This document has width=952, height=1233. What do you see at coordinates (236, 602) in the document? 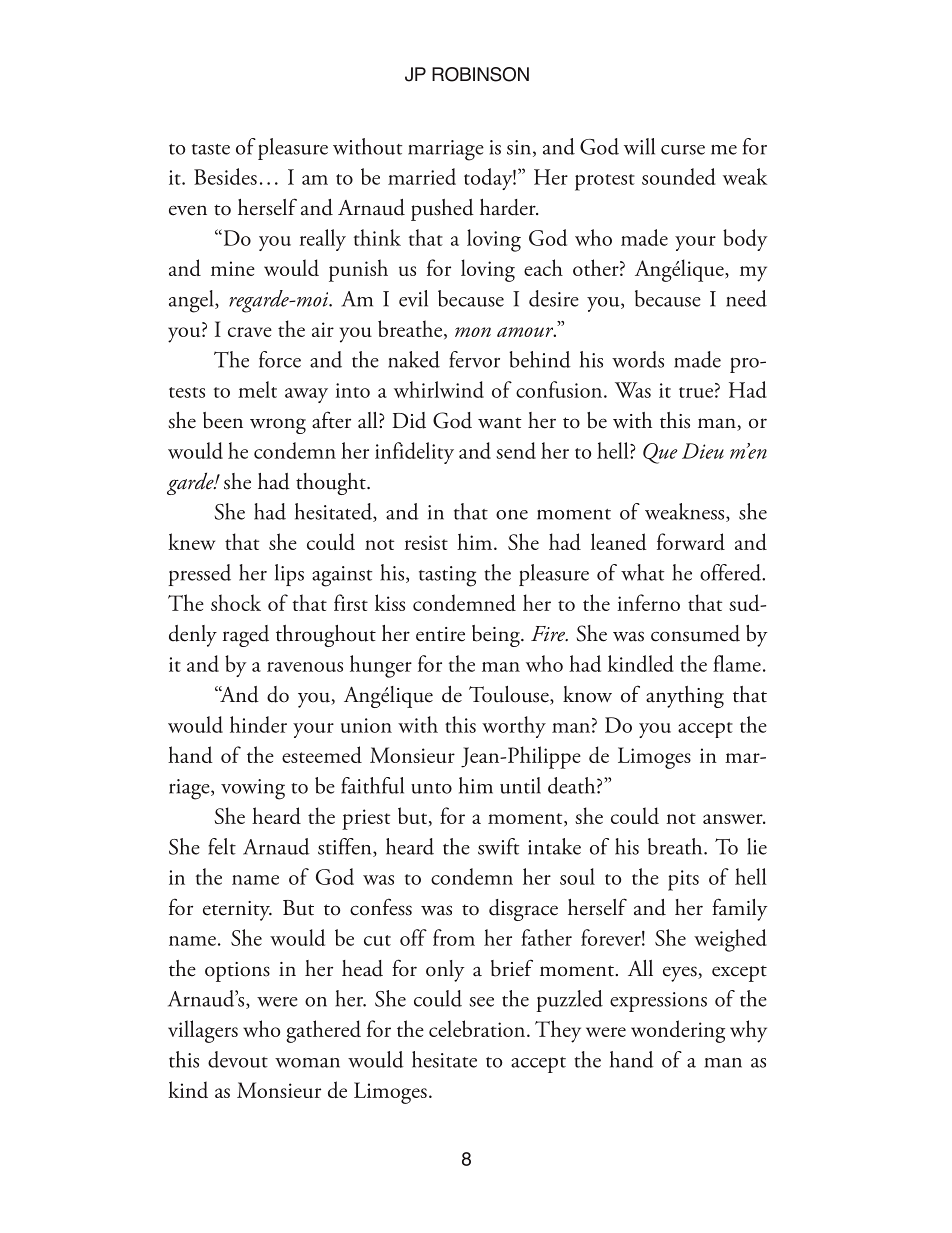
I see `shock` at bounding box center [236, 602].
